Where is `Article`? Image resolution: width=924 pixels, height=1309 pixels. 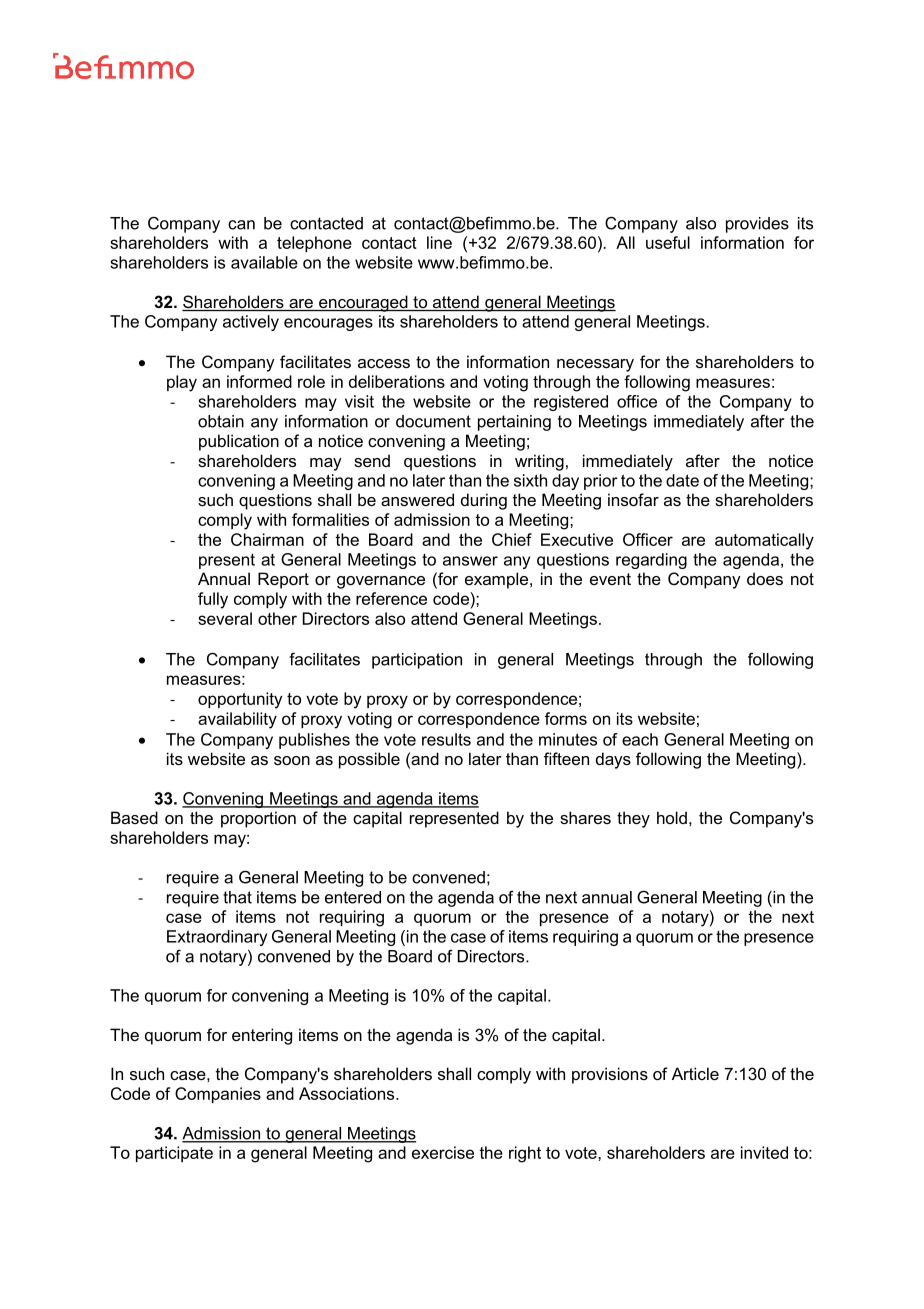 Article is located at coordinates (695, 1073).
